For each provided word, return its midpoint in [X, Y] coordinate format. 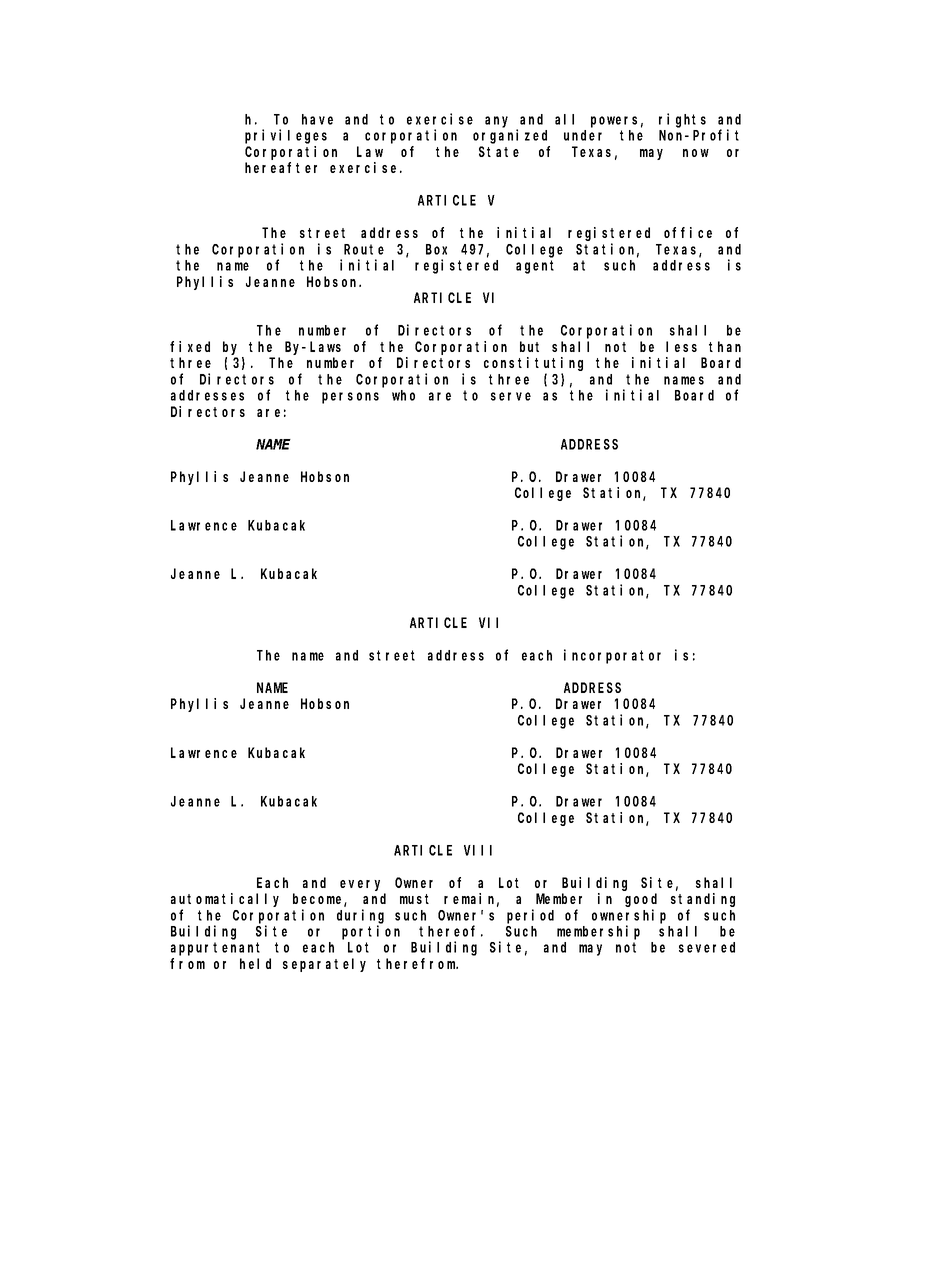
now [696, 153]
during [360, 916]
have [317, 119]
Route [364, 249]
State [499, 151]
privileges [286, 136]
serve [511, 396]
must [414, 899]
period [530, 916]
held [255, 963]
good [641, 900]
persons [350, 398]
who [403, 395]
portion [371, 932]
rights [682, 120]
